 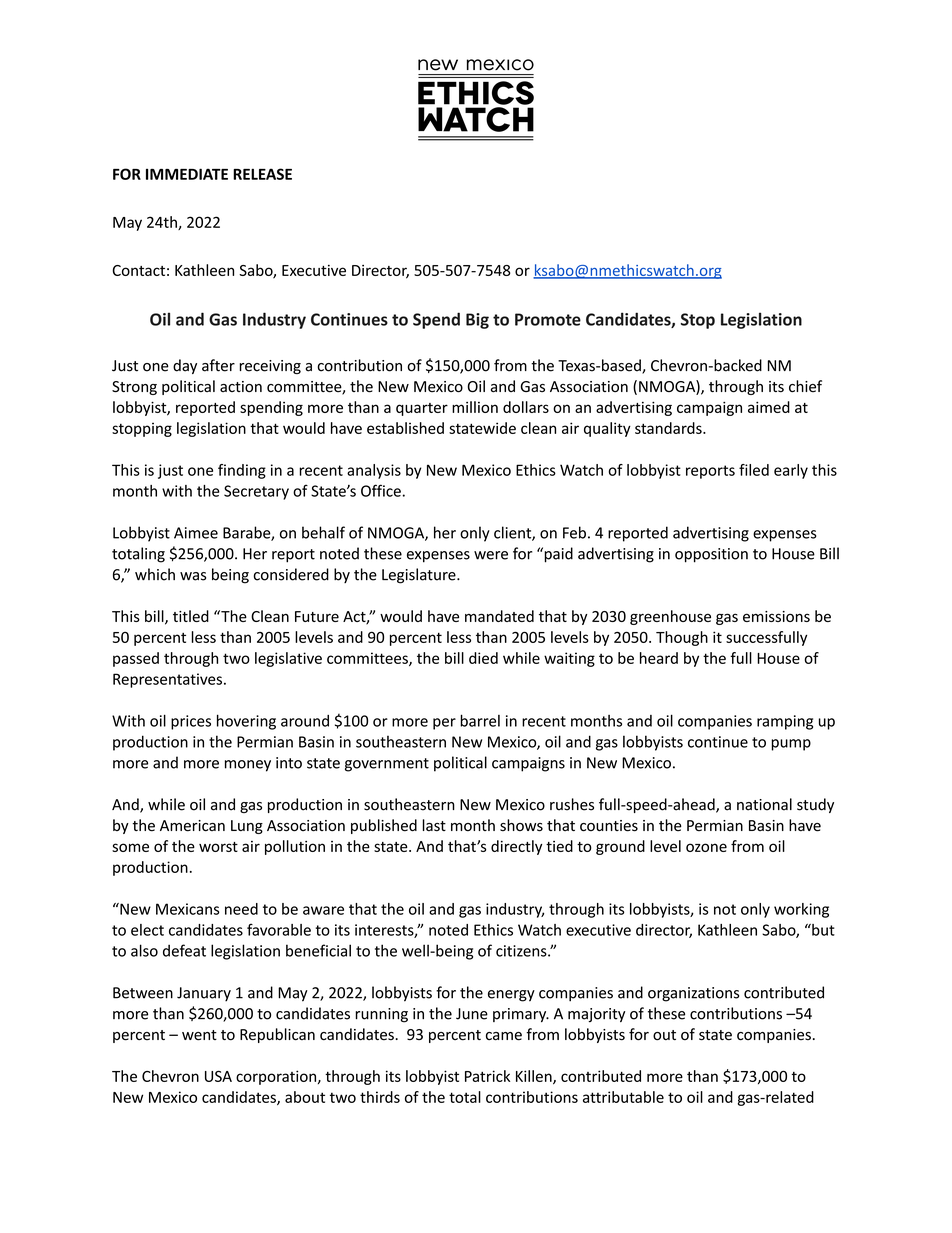 I want to click on Big, so click(x=477, y=321).
